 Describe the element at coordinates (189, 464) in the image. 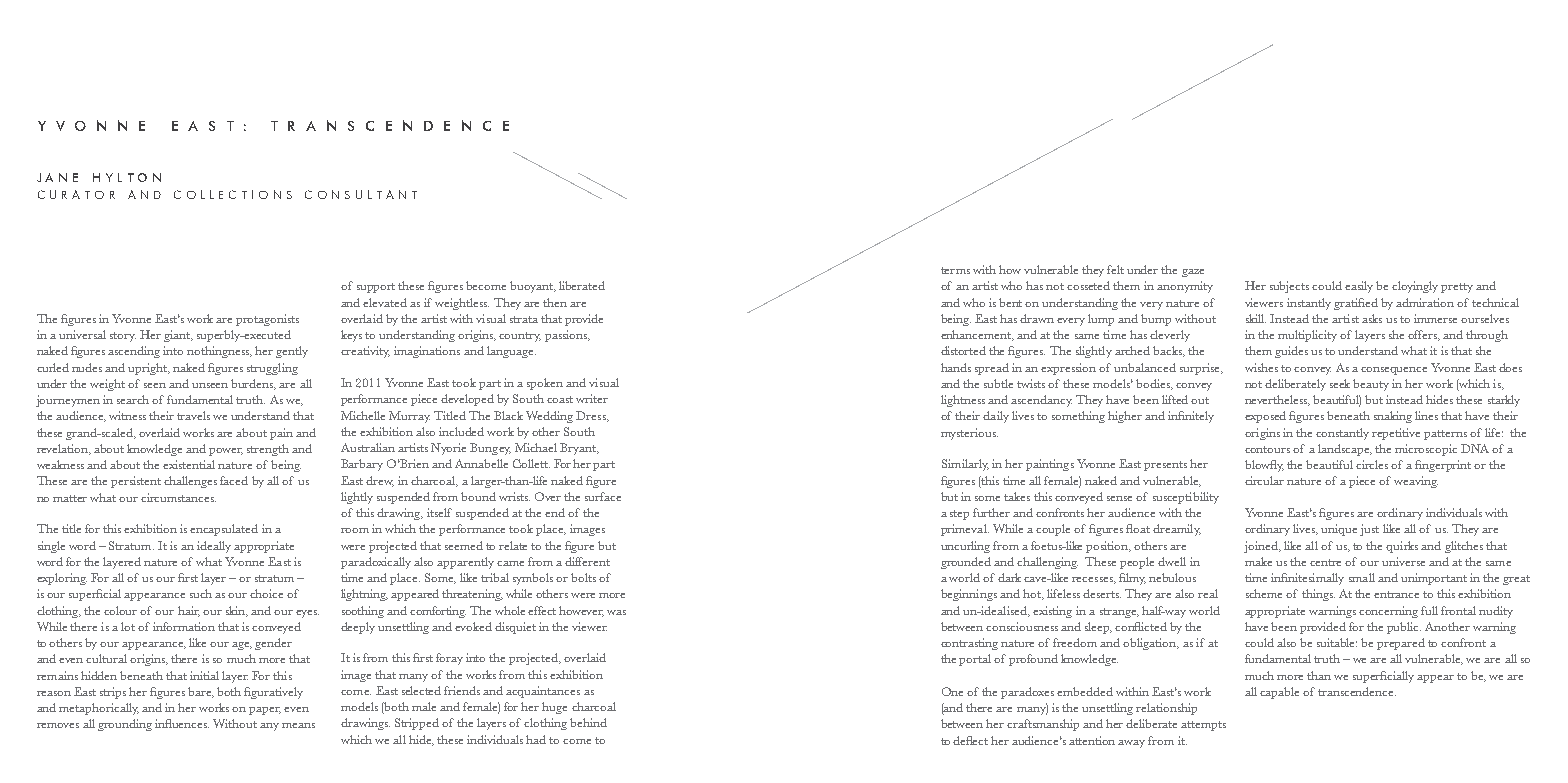

I see `existential` at that location.
